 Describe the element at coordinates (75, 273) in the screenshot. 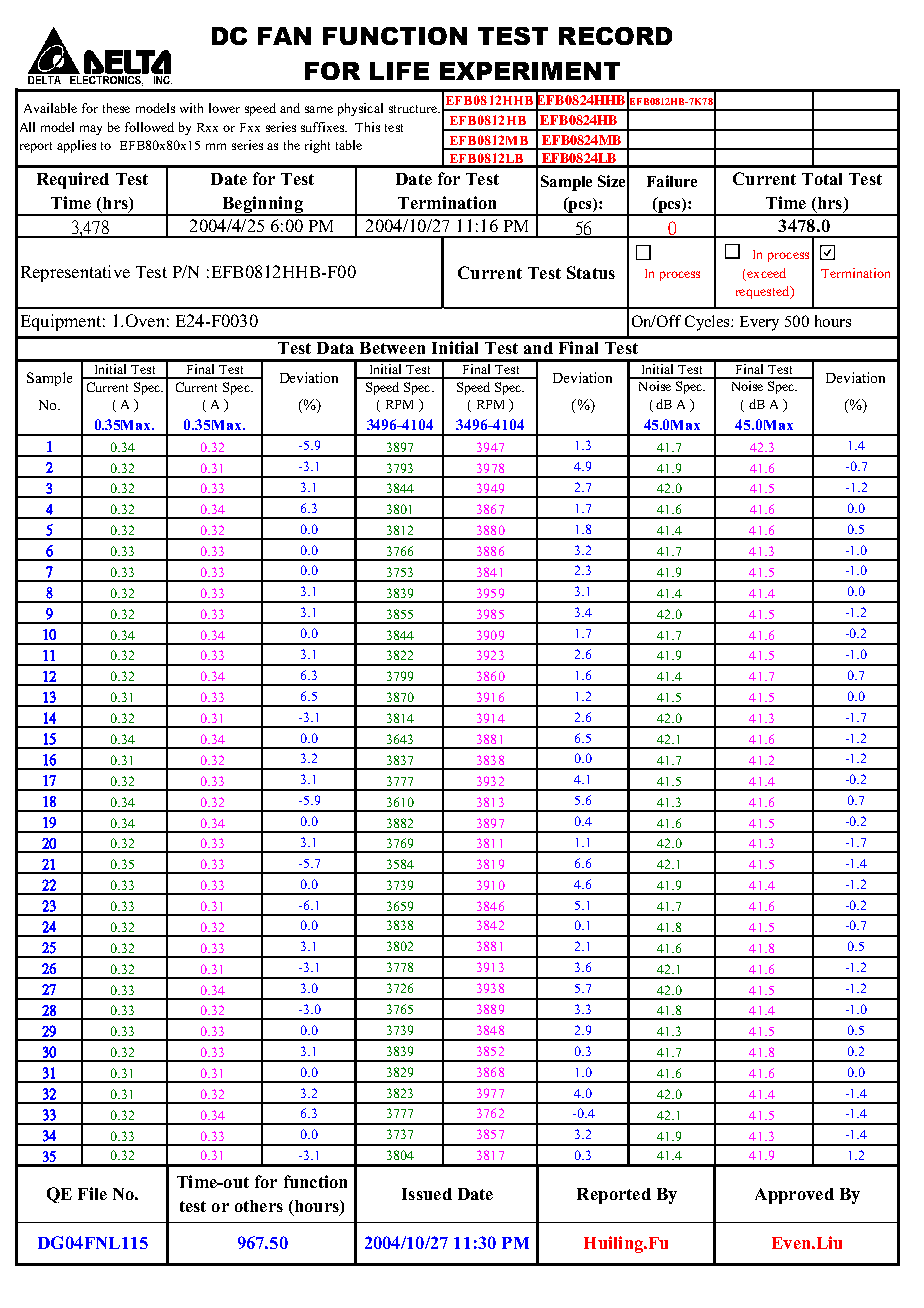

I see `Representative` at that location.
